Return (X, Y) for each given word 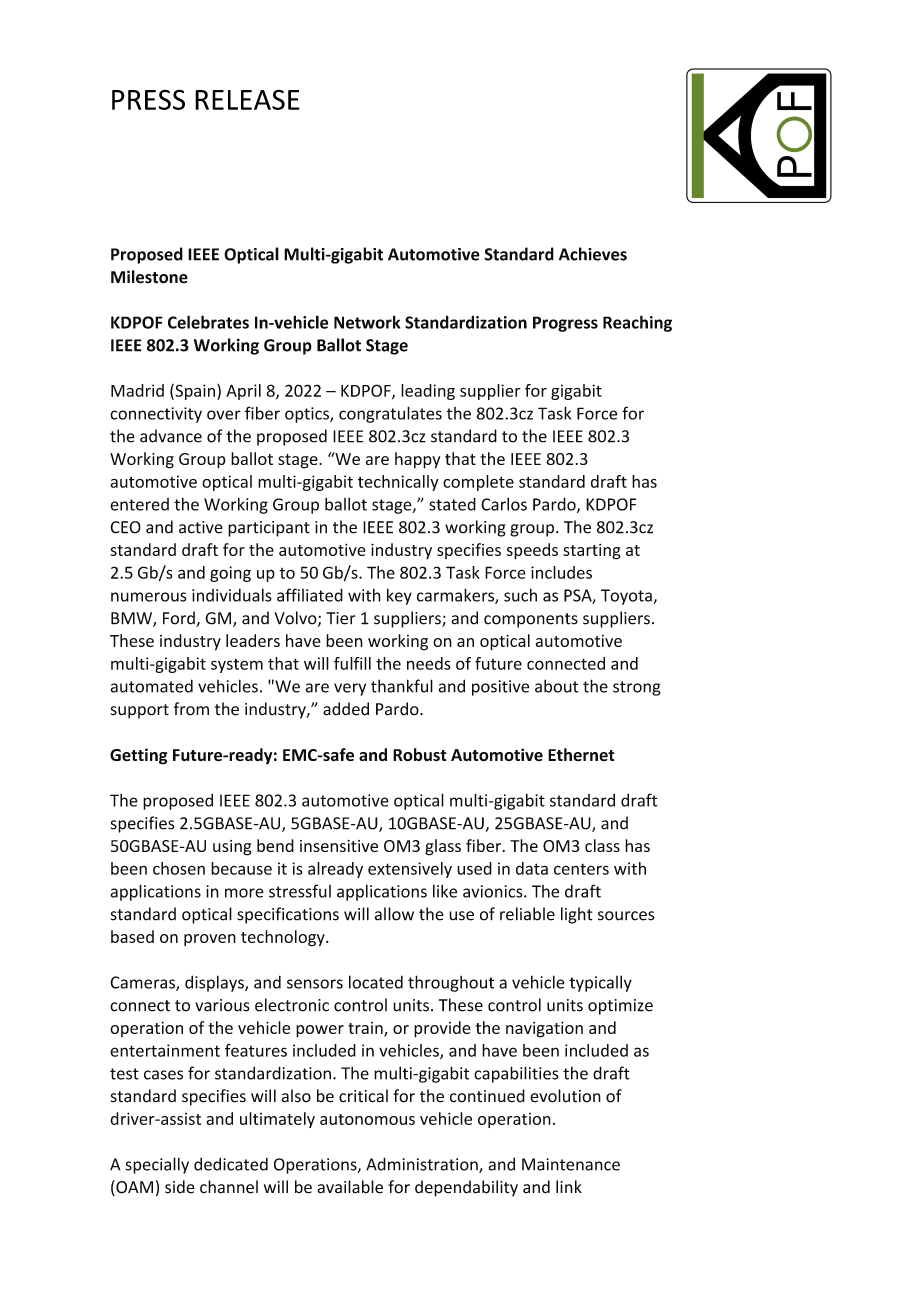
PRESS (148, 99)
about (557, 686)
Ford (180, 619)
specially (157, 1165)
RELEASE (247, 99)
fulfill (352, 663)
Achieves (593, 254)
